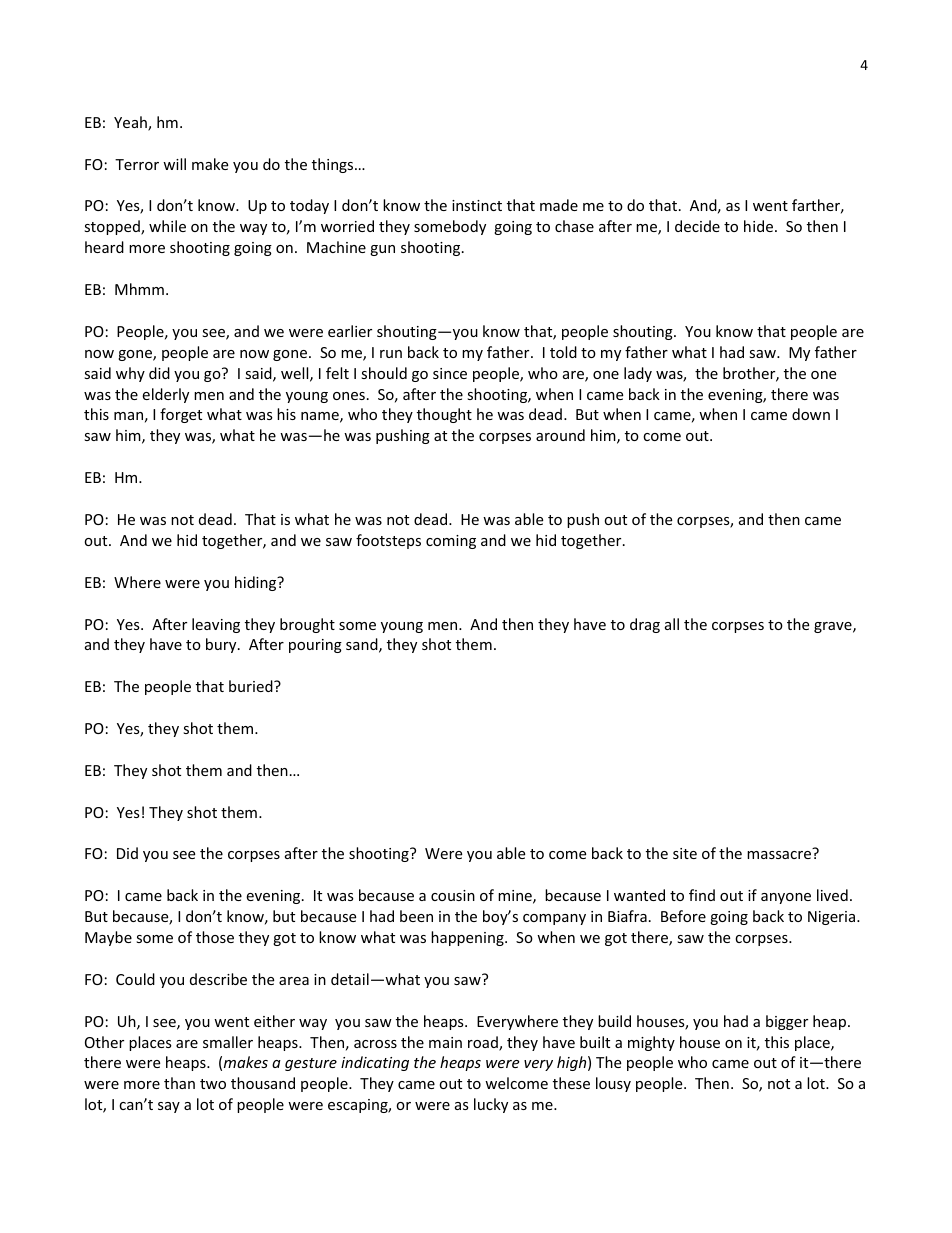 The image size is (952, 1233). I want to click on will, so click(174, 164).
